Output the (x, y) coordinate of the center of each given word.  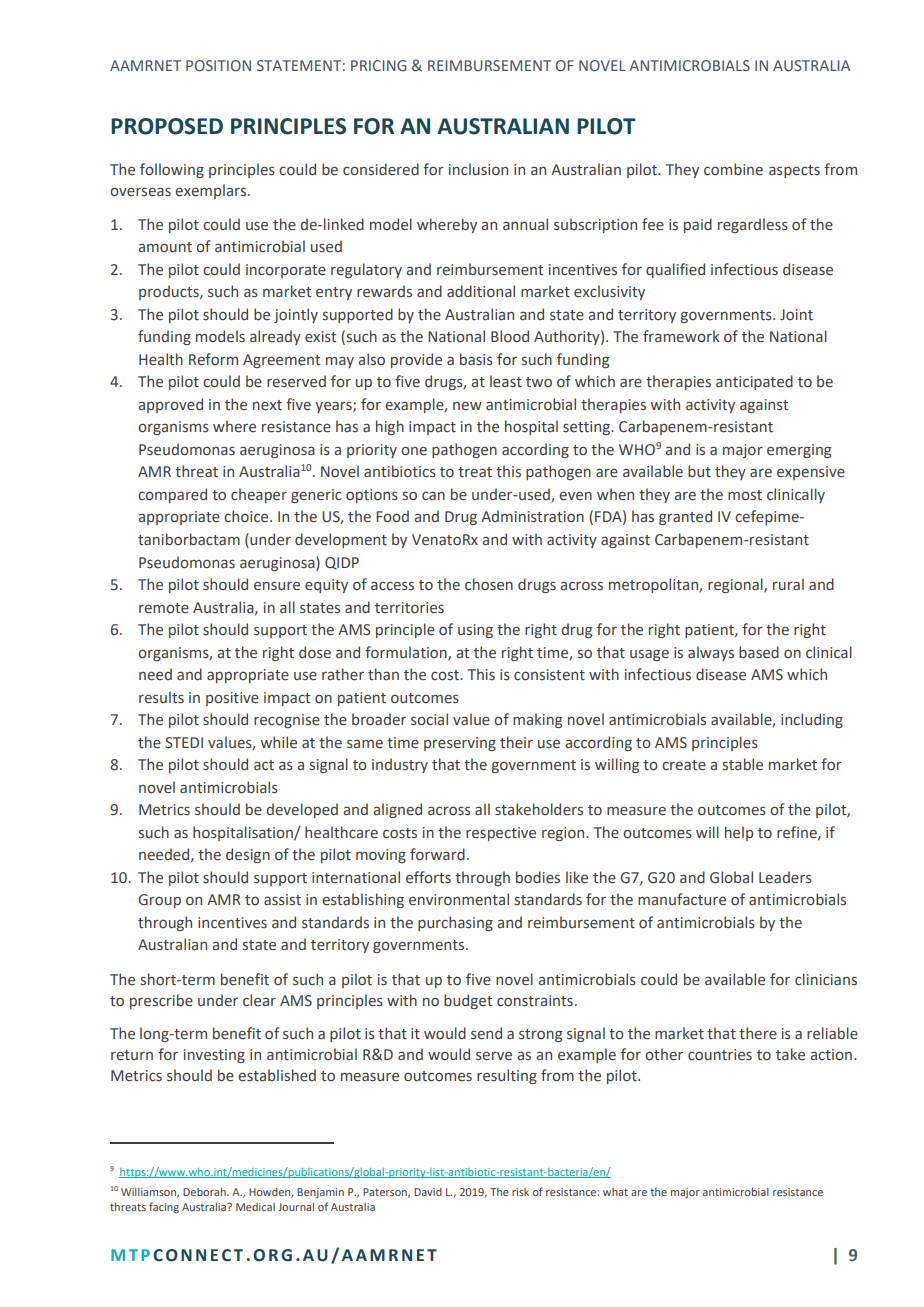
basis (476, 359)
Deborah (205, 1192)
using (475, 631)
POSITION (218, 65)
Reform (213, 359)
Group (159, 901)
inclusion (478, 169)
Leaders (785, 877)
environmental (459, 899)
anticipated (754, 382)
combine (733, 169)
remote (164, 608)
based (759, 652)
